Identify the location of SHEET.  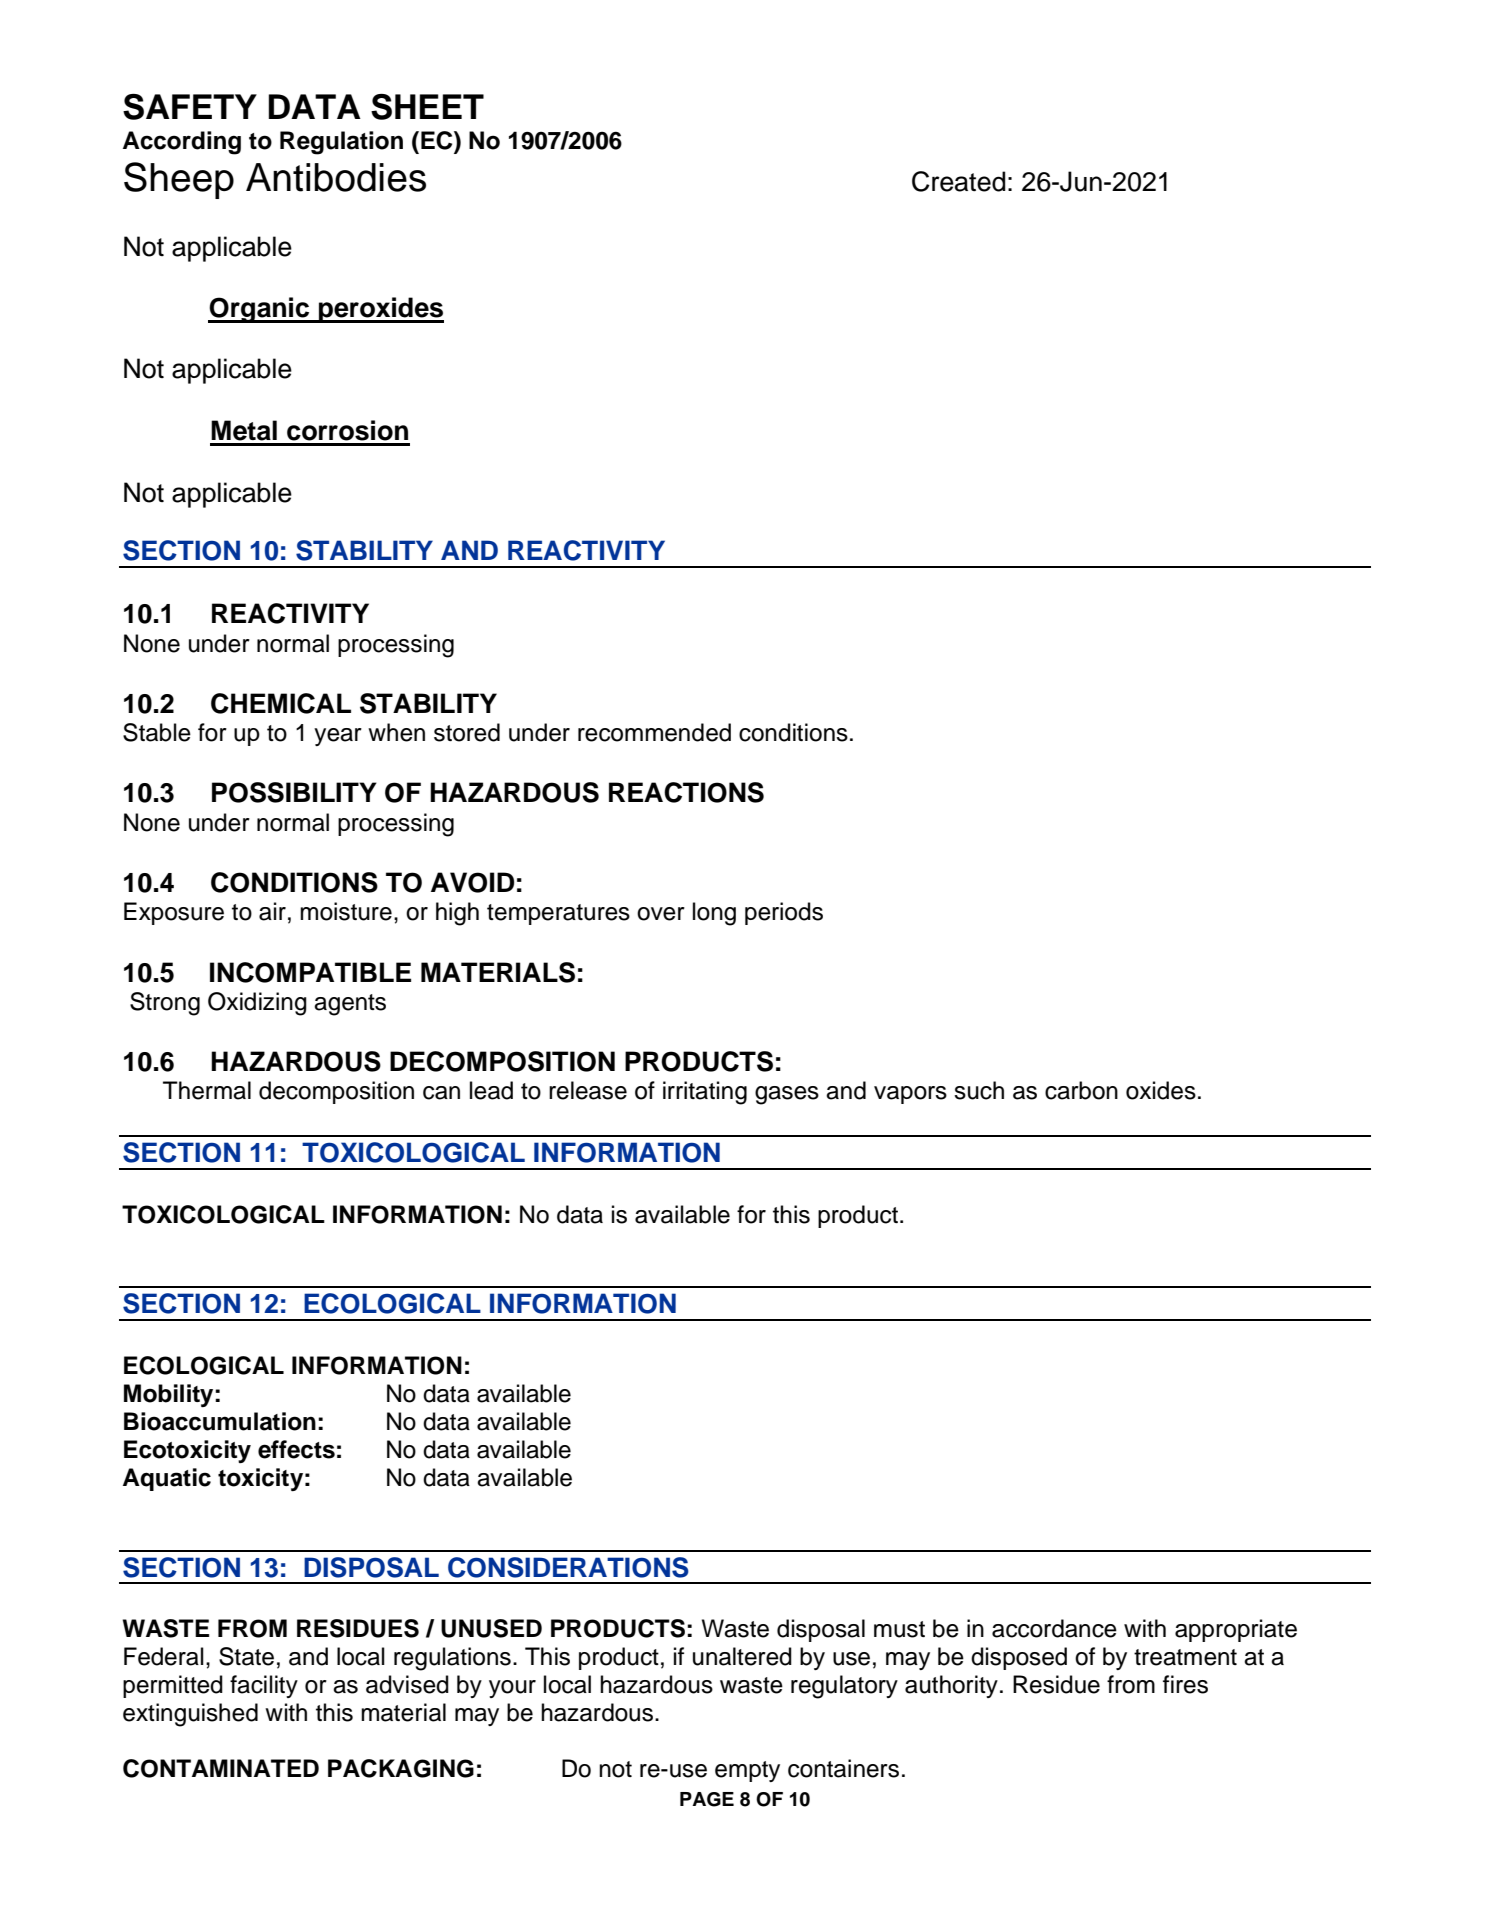
(427, 107).
